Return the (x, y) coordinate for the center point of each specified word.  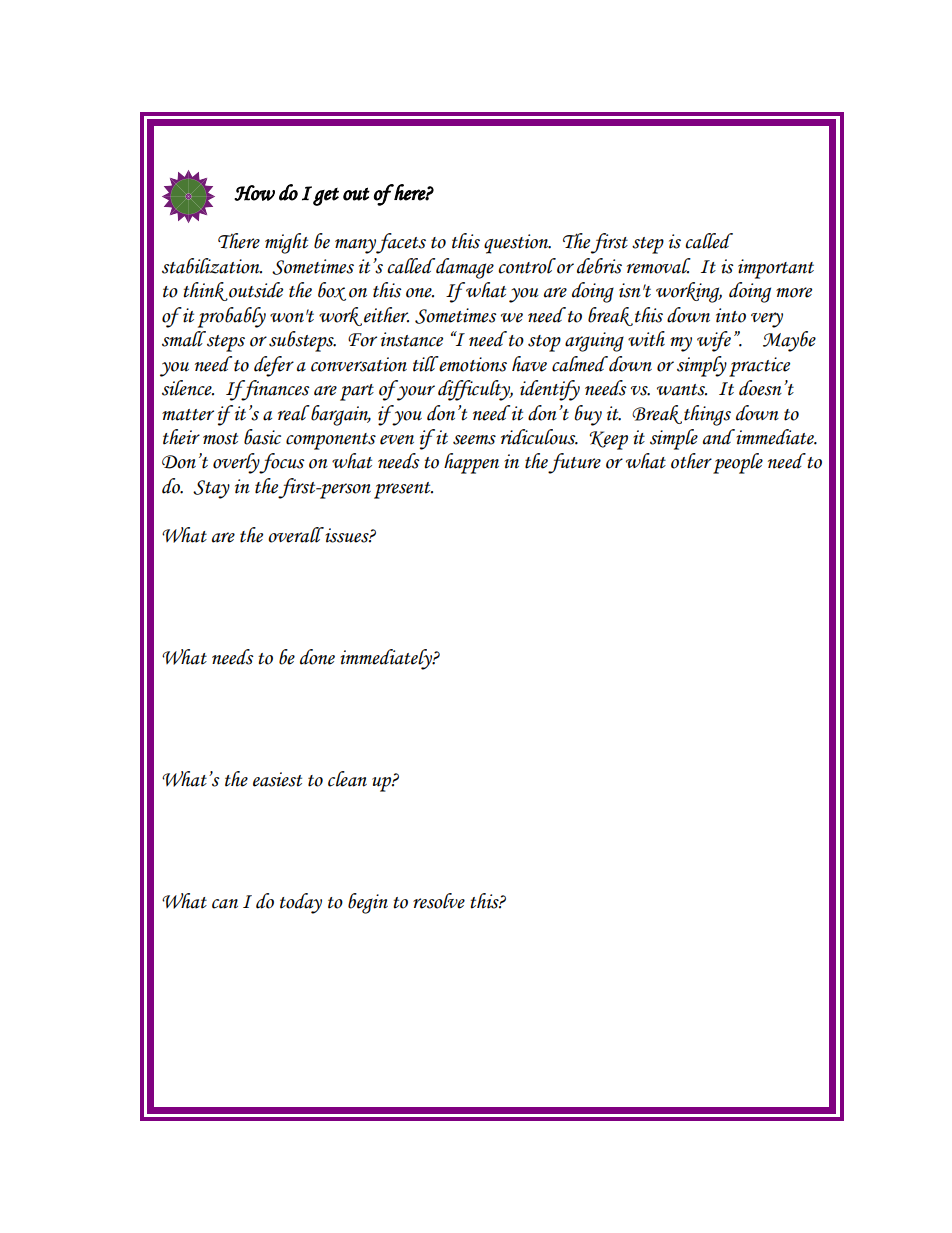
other (691, 461)
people (738, 463)
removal (659, 266)
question (517, 244)
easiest (277, 779)
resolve (439, 901)
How (254, 193)
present (403, 490)
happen (471, 463)
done (317, 657)
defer (274, 366)
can (225, 904)
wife (714, 341)
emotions (472, 364)
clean (347, 779)
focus (282, 463)
